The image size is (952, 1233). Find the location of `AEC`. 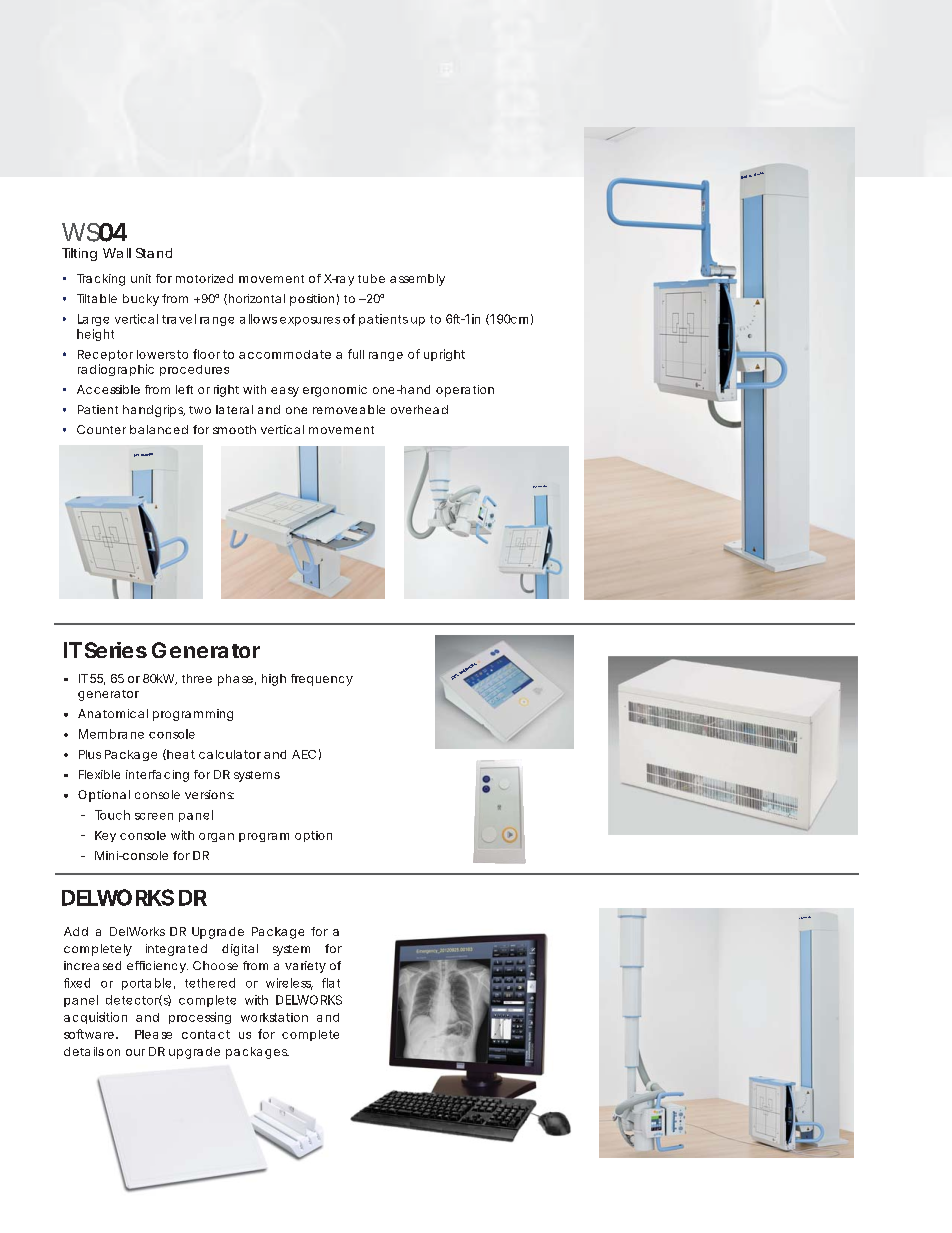

AEC is located at coordinates (304, 754).
